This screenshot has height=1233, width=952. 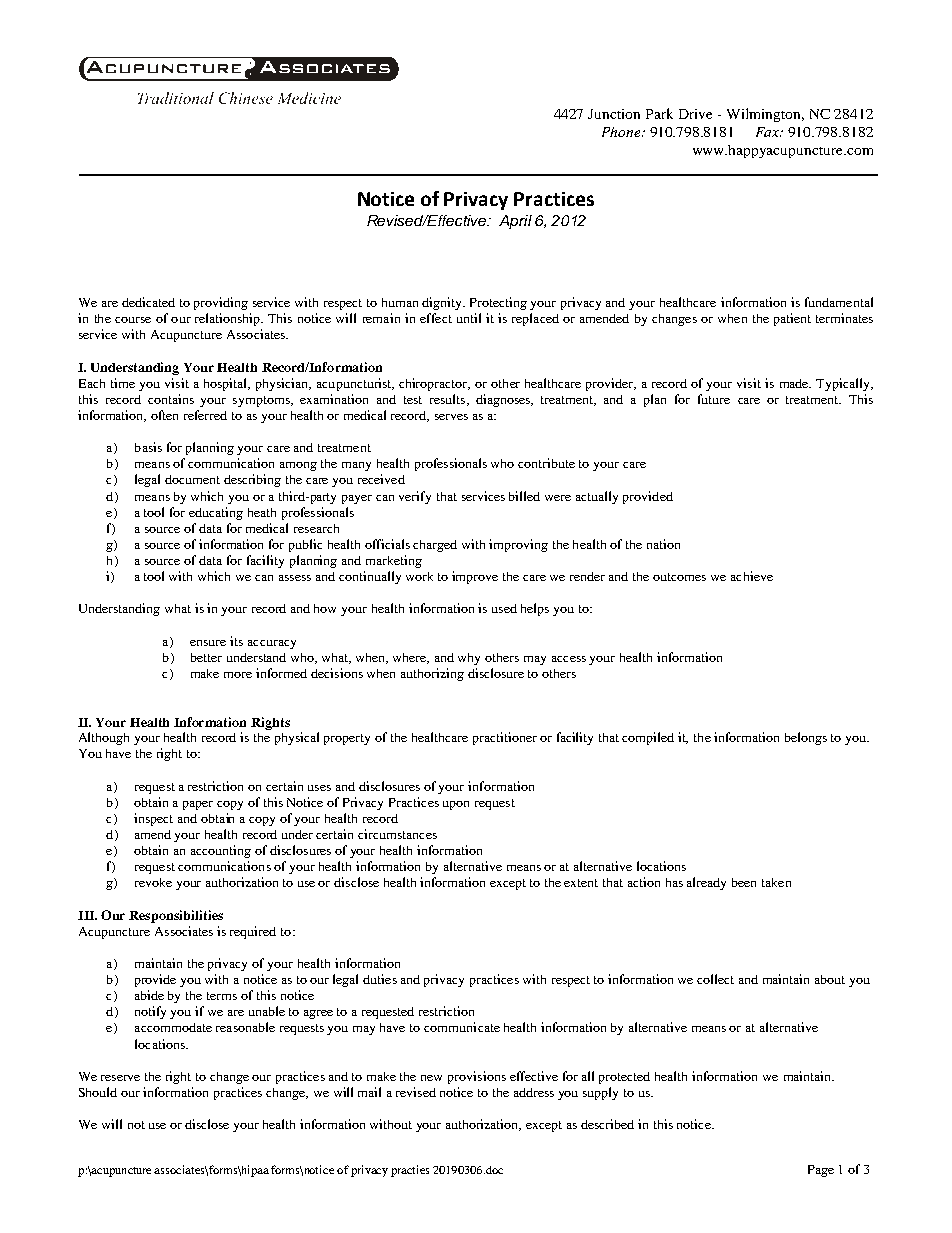 I want to click on achieve, so click(x=752, y=576).
